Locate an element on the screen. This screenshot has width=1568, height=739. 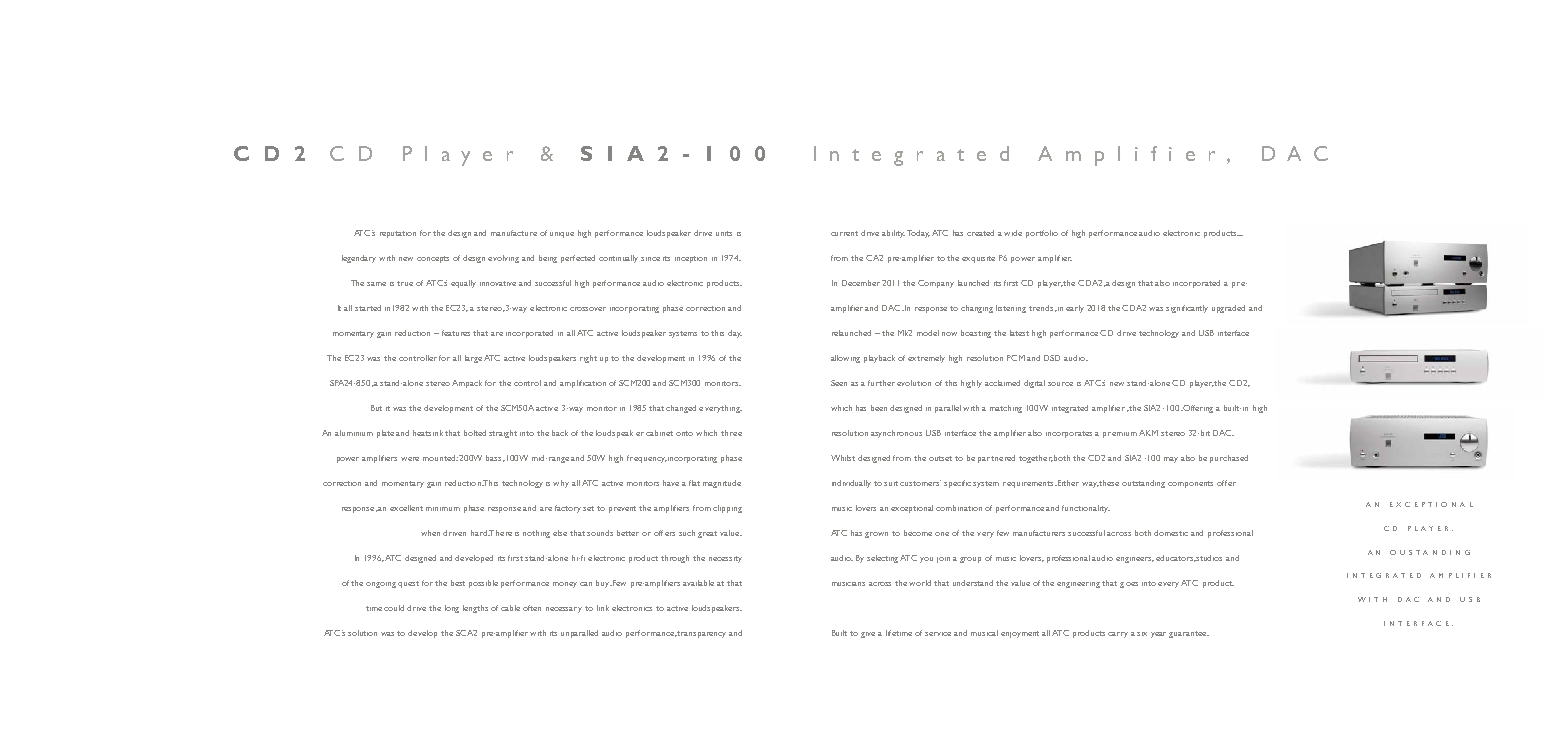
three is located at coordinates (731, 433).
